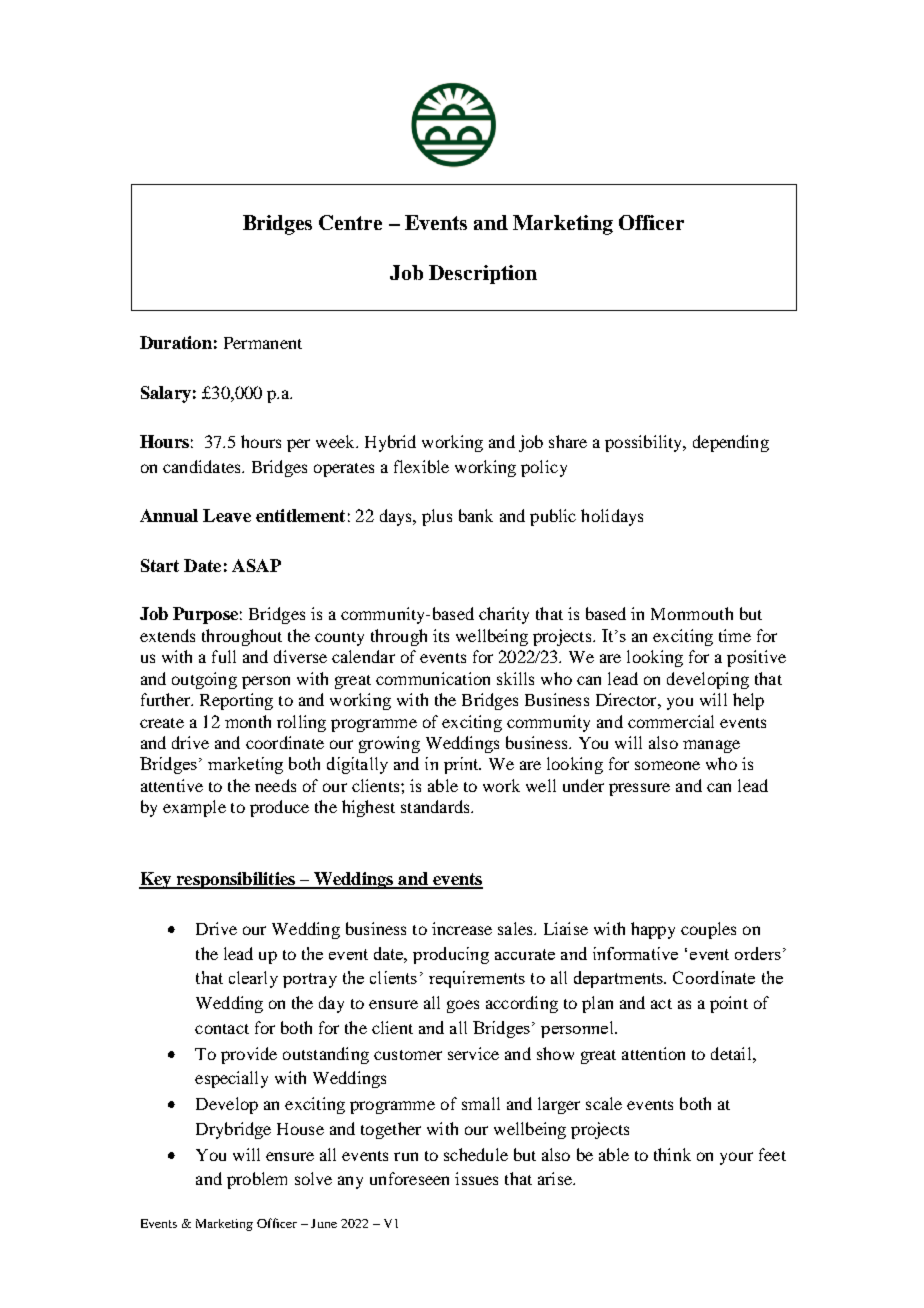 Image resolution: width=924 pixels, height=1308 pixels. I want to click on responsibilities, so click(235, 880).
